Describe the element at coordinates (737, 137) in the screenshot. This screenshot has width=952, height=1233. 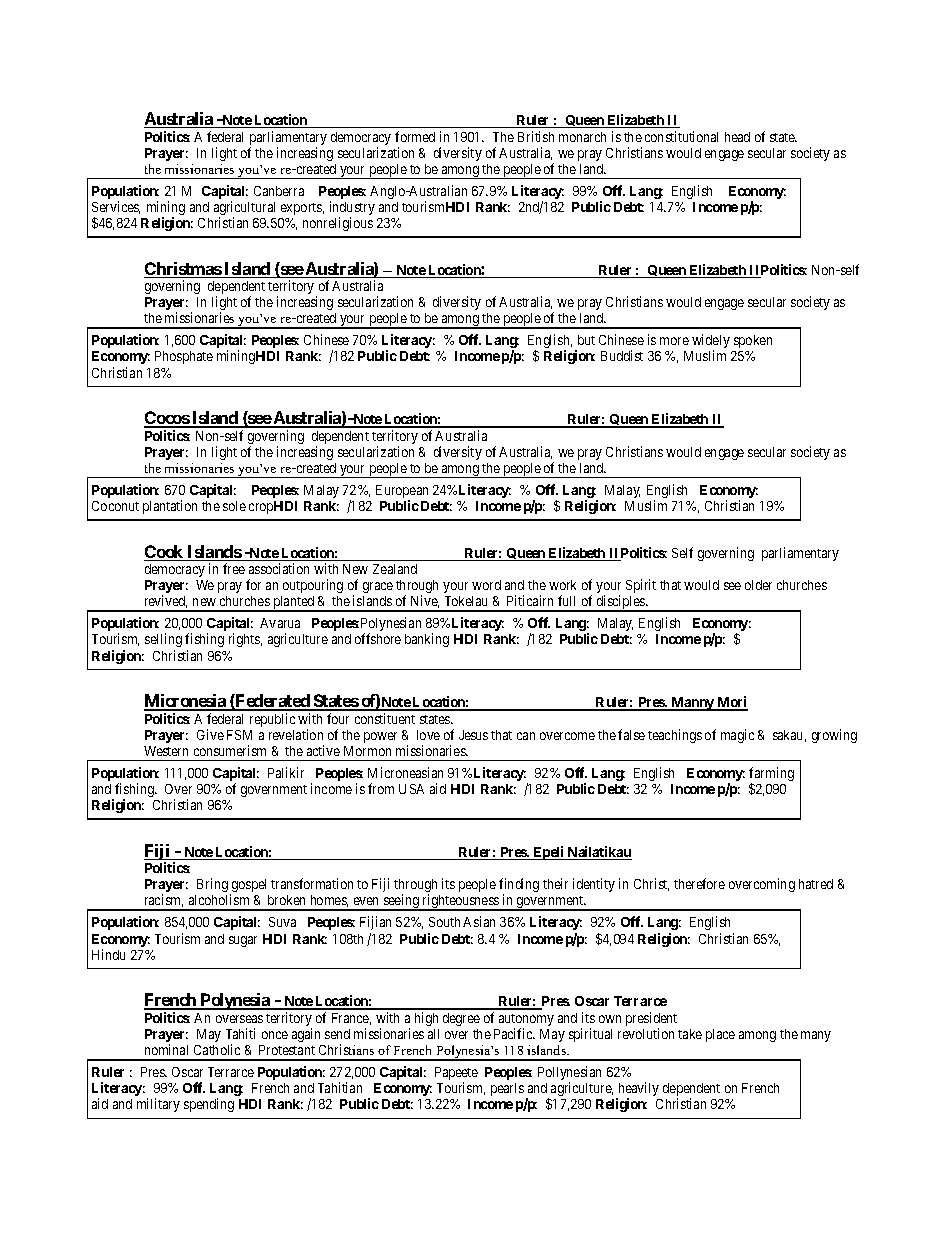
I see `head` at that location.
